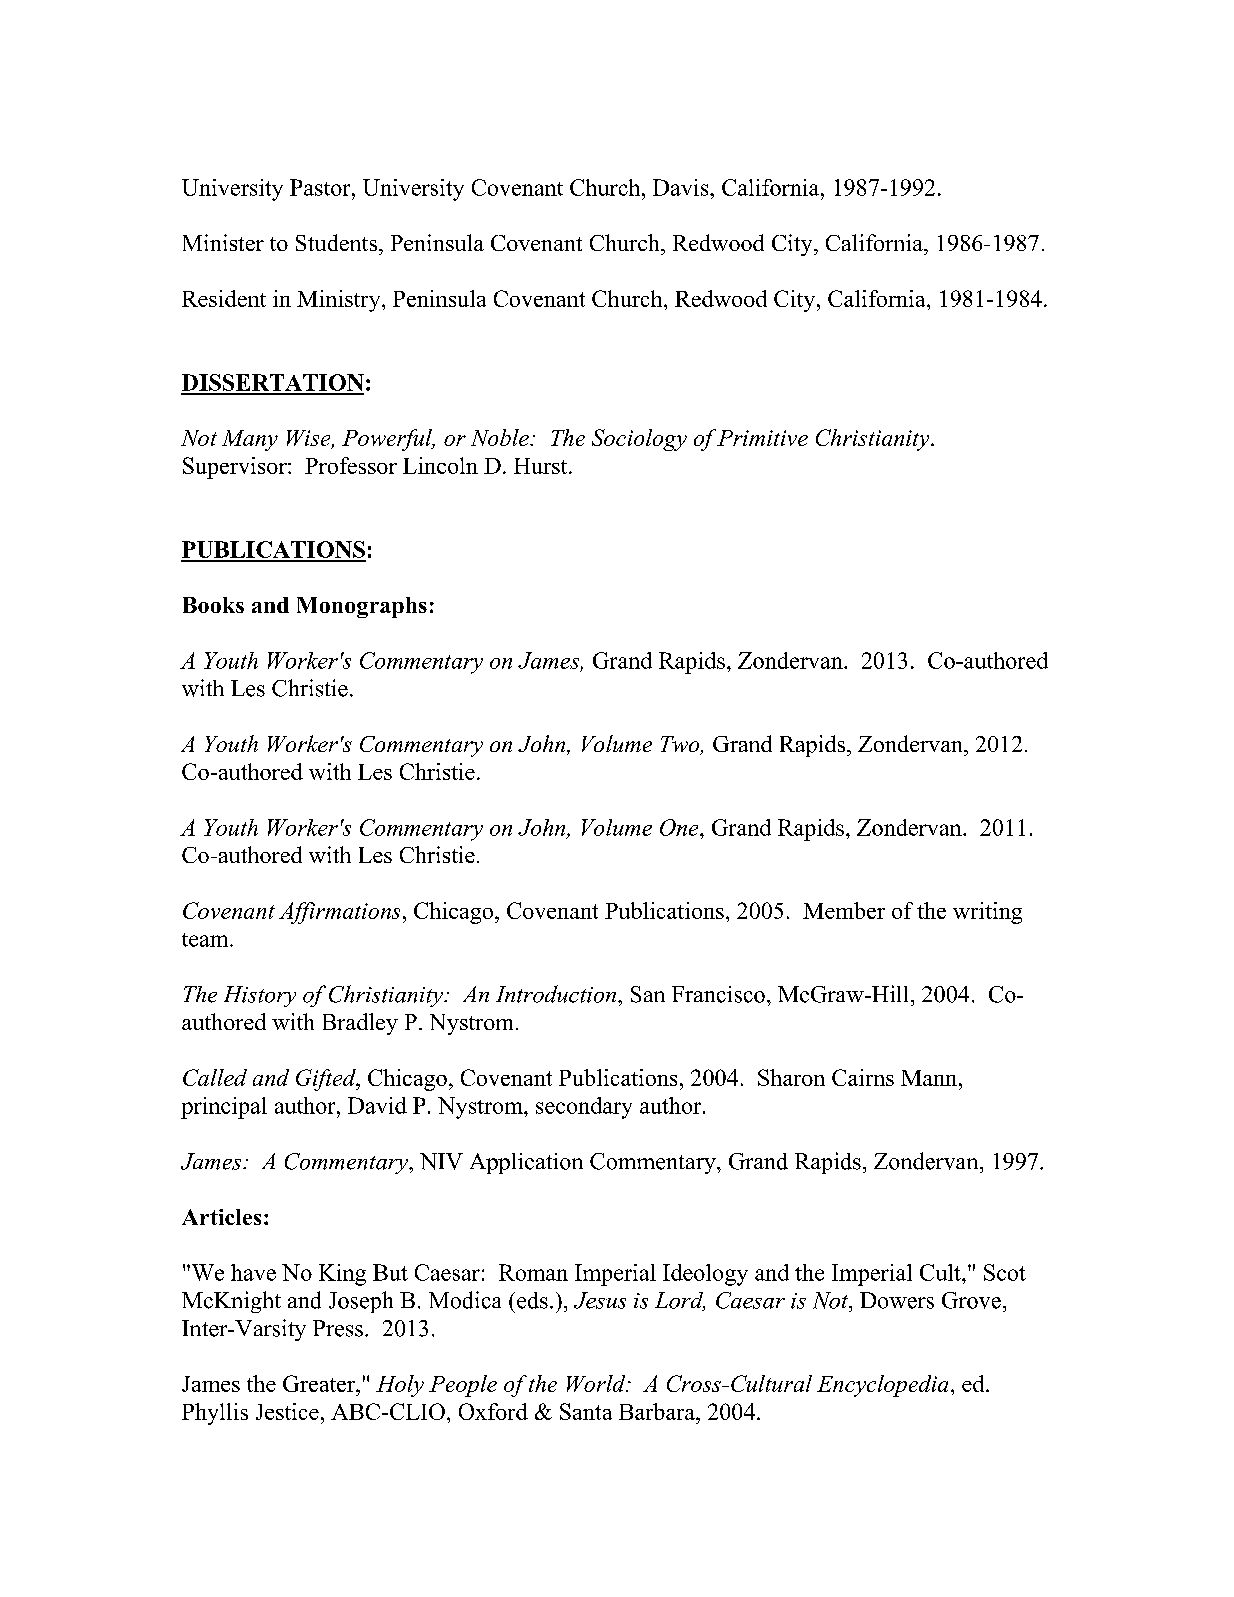  I want to click on Encyclopedia, so click(882, 1386).
